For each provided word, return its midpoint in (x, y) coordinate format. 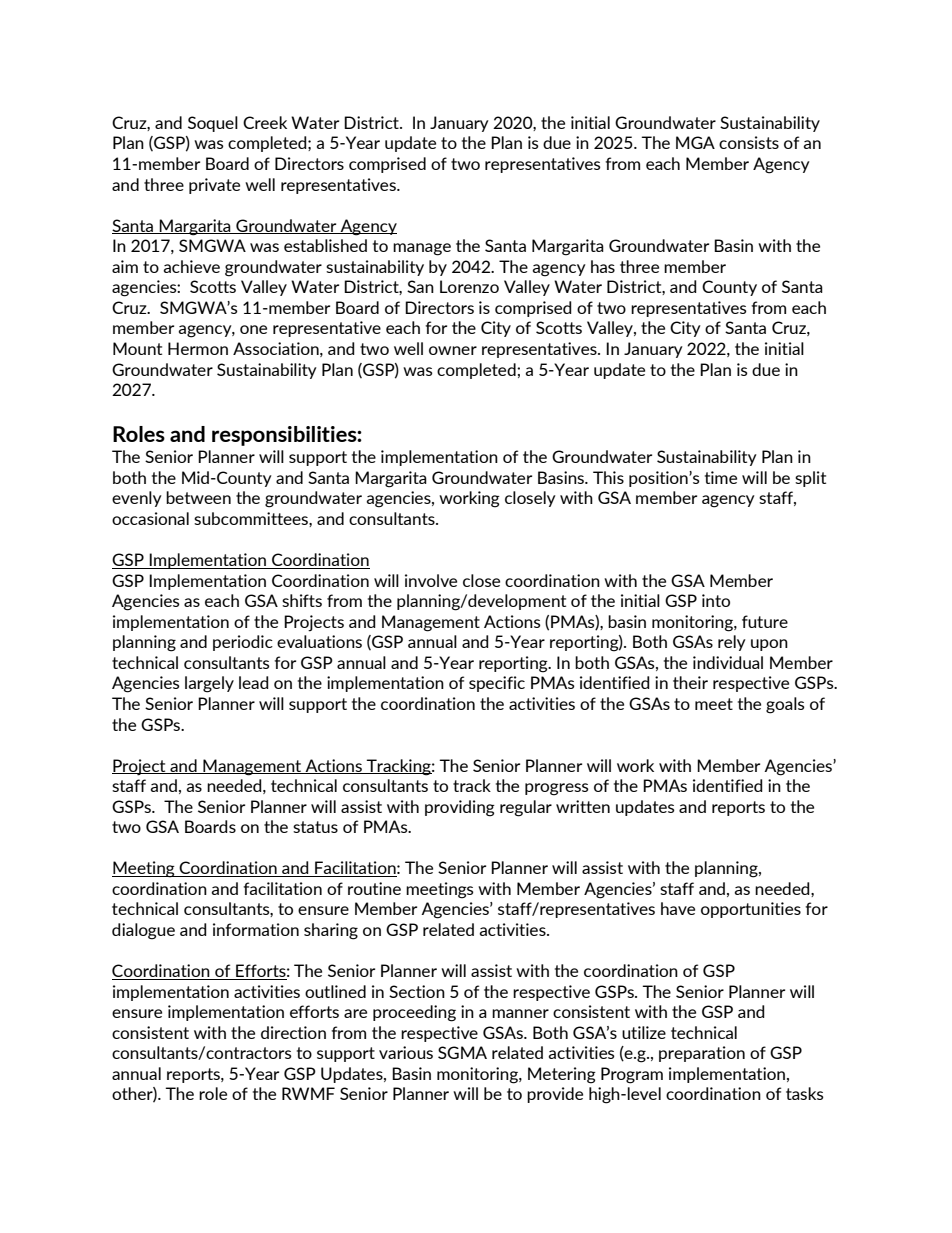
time (721, 477)
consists (749, 142)
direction (293, 1032)
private (214, 186)
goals (785, 705)
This (608, 477)
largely (209, 684)
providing (460, 808)
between (198, 497)
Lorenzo (469, 286)
